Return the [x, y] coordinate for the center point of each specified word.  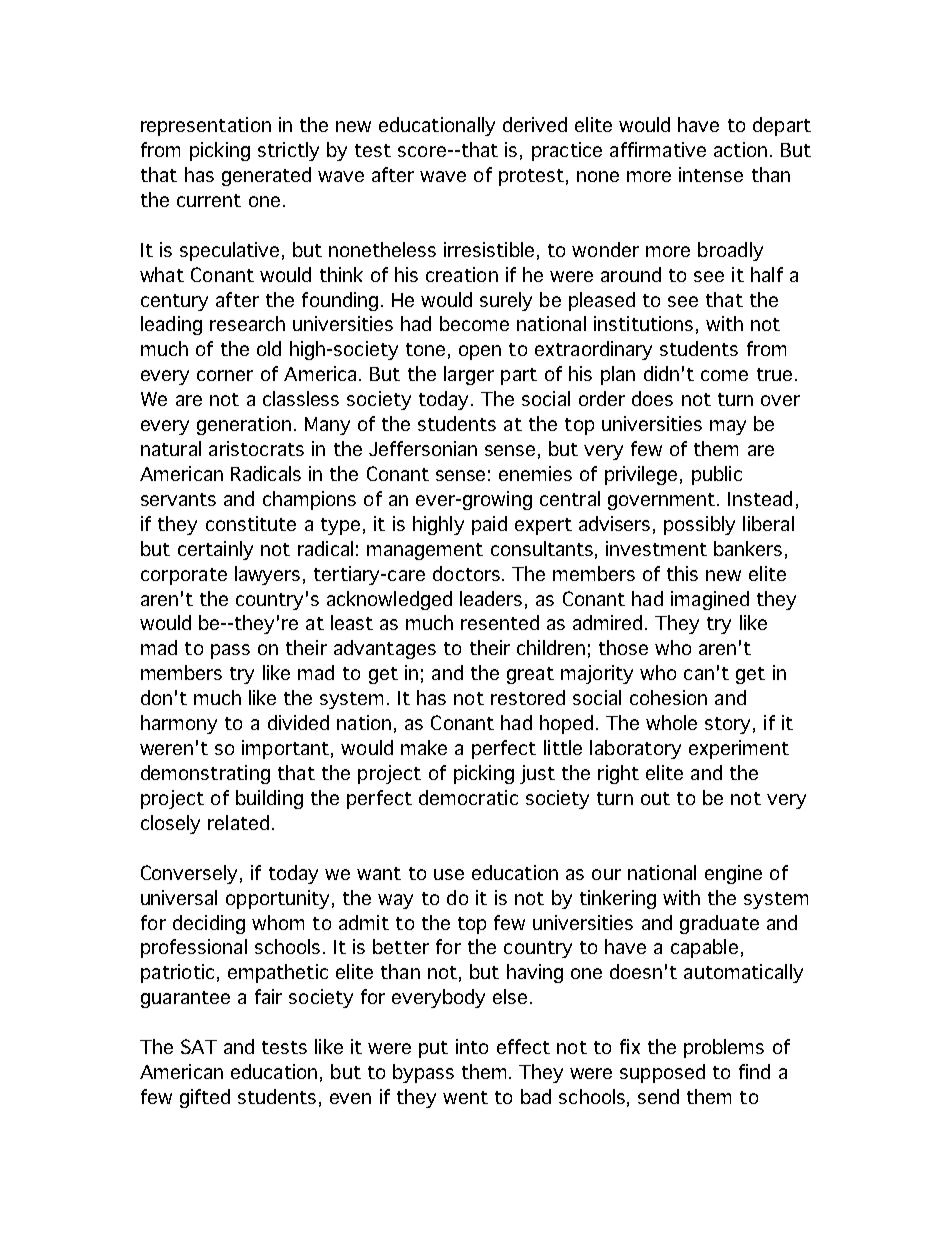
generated [266, 176]
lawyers [267, 575]
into [472, 1046]
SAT [199, 1046]
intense [711, 174]
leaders [491, 598]
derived [535, 124]
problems [724, 1048]
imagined [710, 600]
